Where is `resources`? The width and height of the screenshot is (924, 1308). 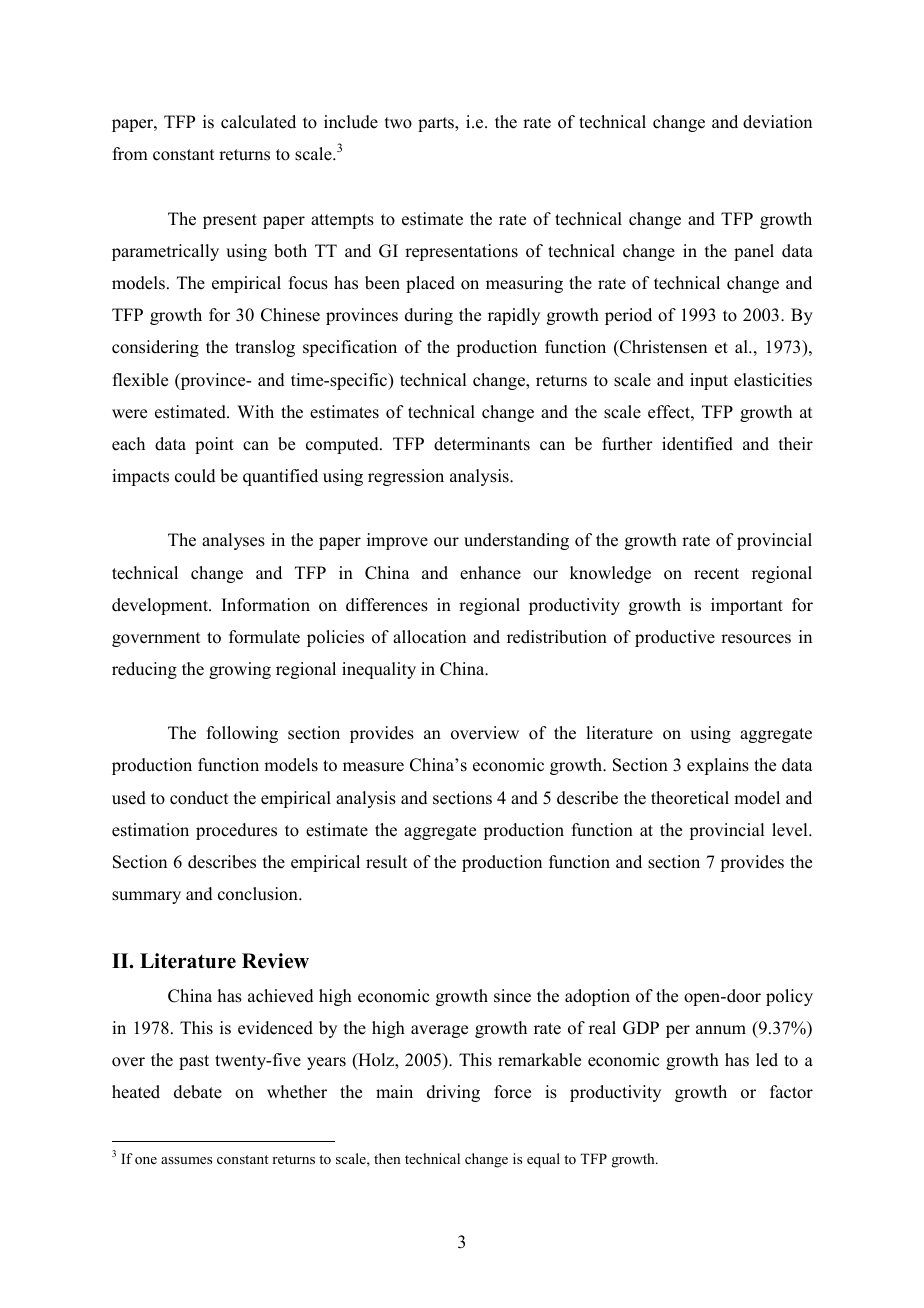 resources is located at coordinates (756, 639).
